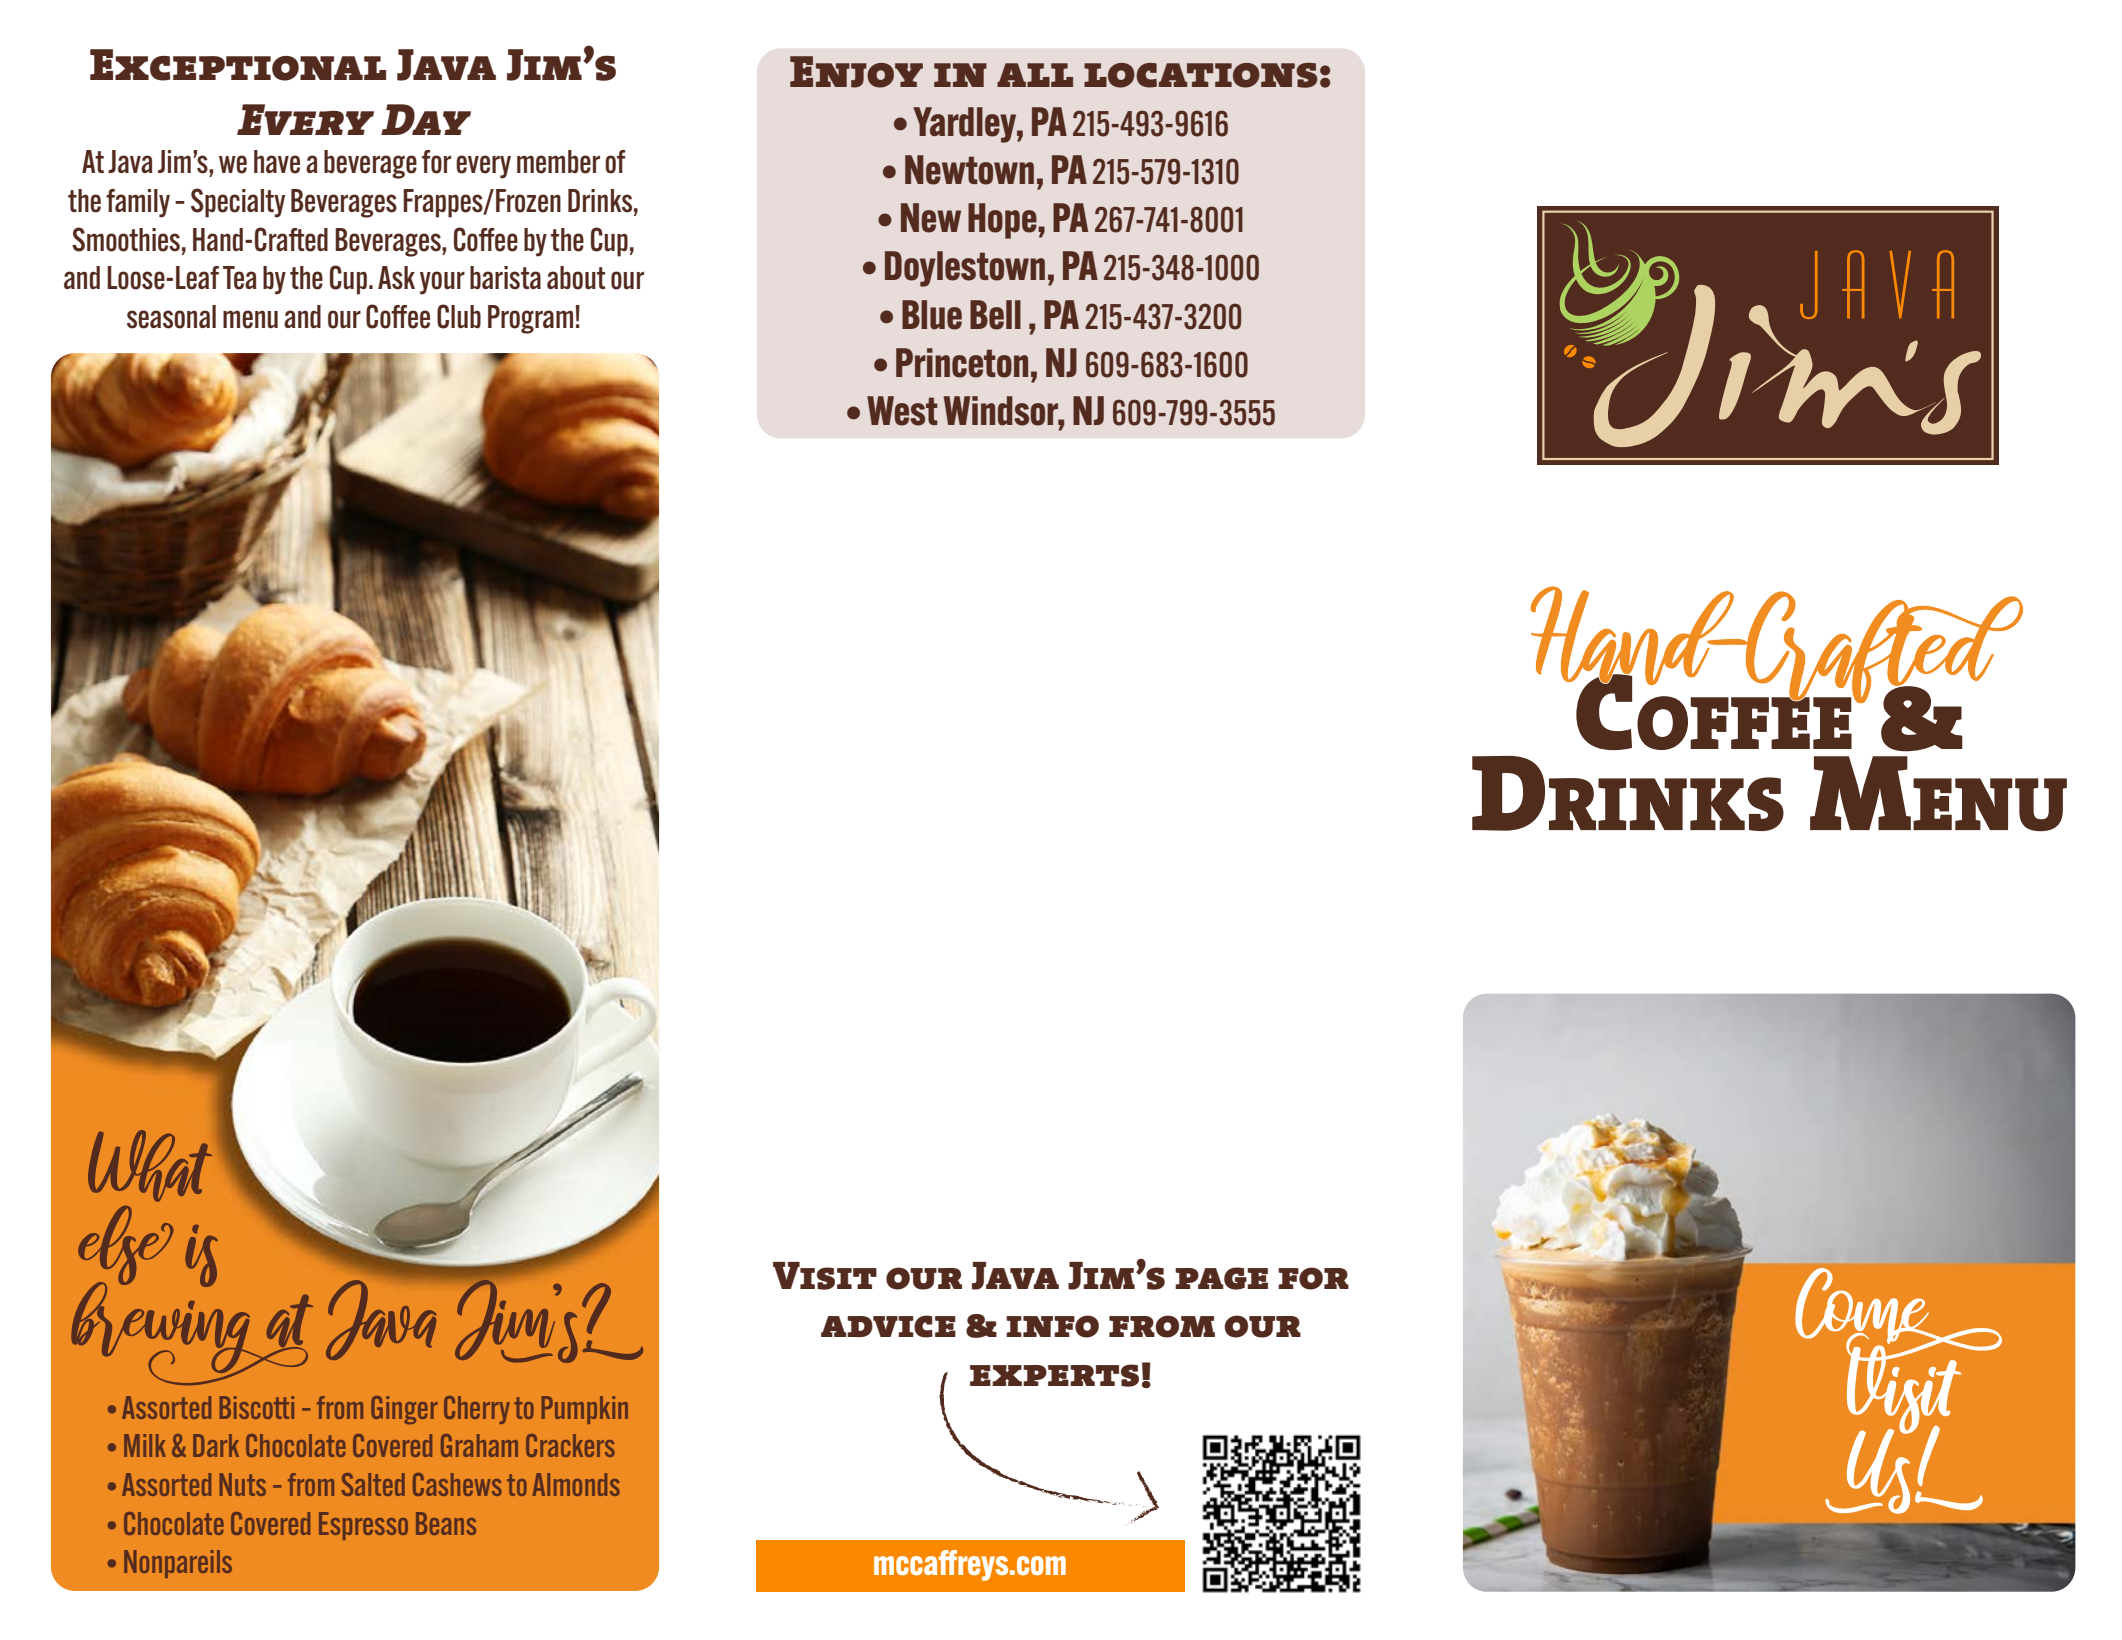 Image resolution: width=2122 pixels, height=1640 pixels. I want to click on Program, so click(532, 319).
